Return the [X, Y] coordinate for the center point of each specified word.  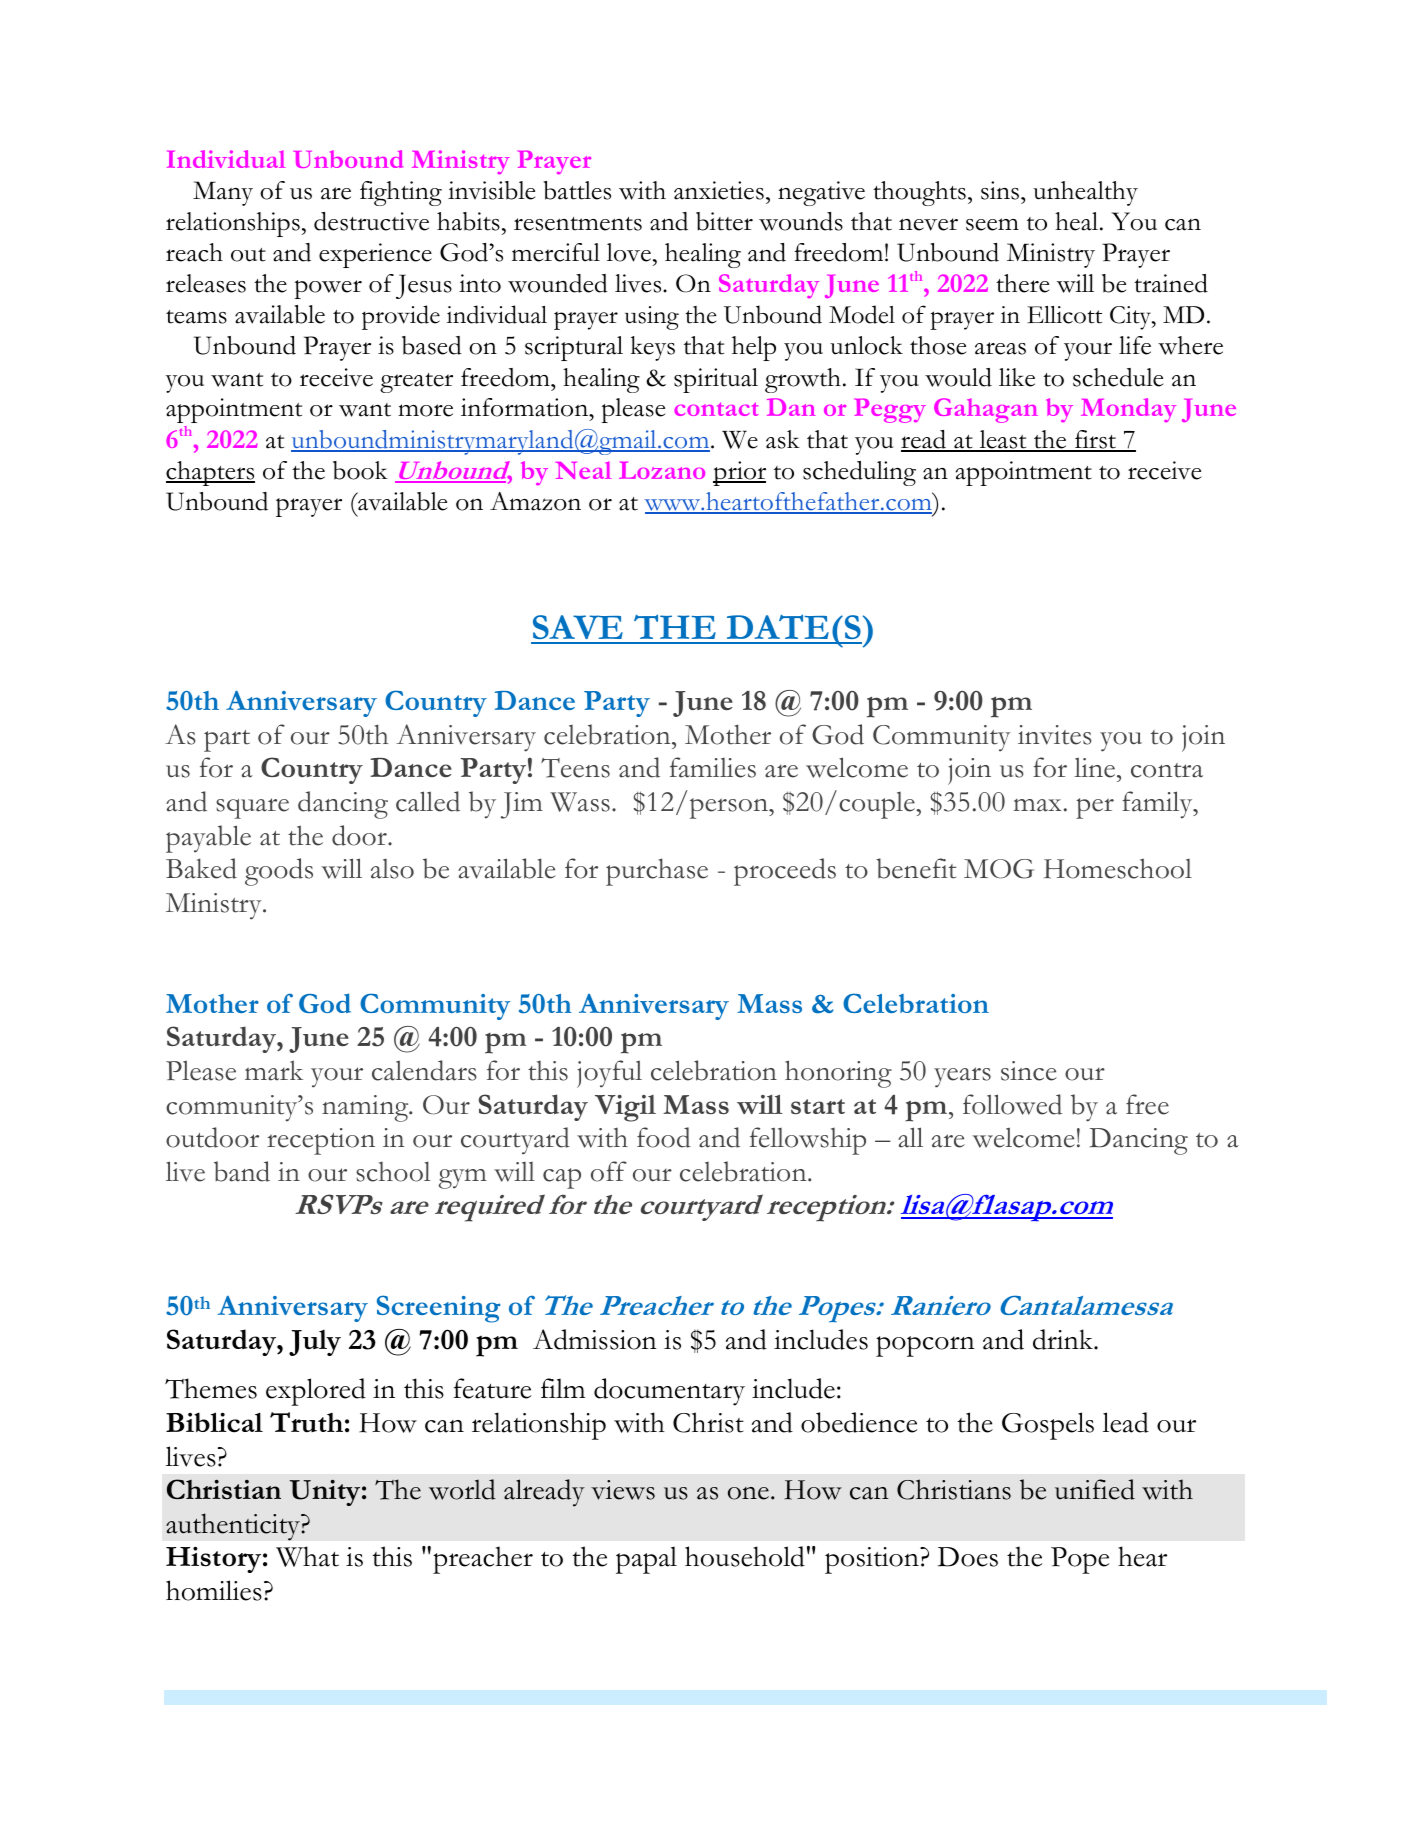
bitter [724, 221]
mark [274, 1070]
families [713, 767]
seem [992, 224]
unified [1095, 1489]
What [307, 1556]
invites [1055, 735]
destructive [371, 221]
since [1029, 1071]
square [252, 808]
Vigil [625, 1108]
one [748, 1493]
